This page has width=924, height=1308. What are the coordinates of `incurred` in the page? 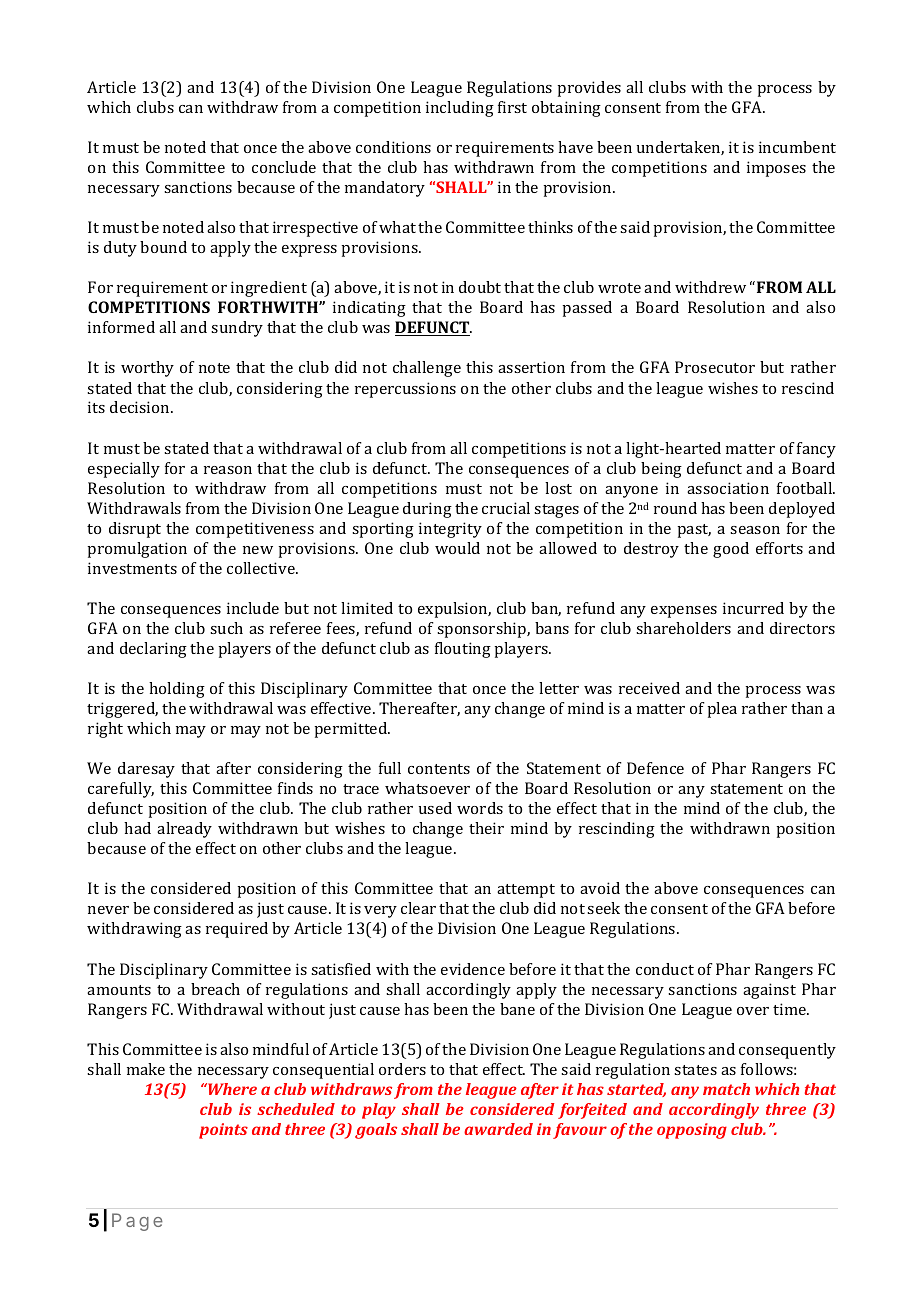 It's located at (753, 608).
